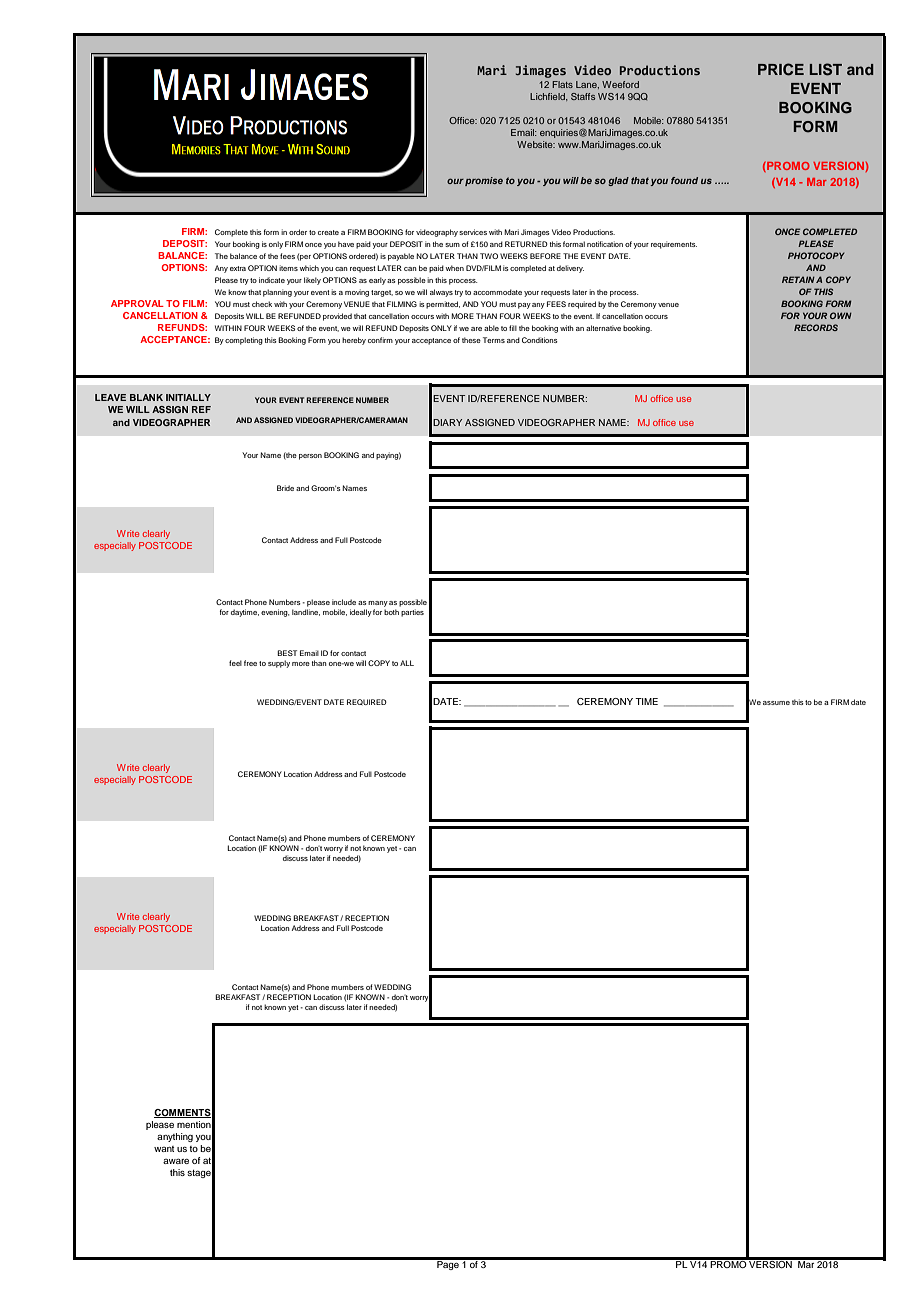 The height and width of the document is (1308, 924). Describe the element at coordinates (484, 181) in the document. I see `promise` at that location.
